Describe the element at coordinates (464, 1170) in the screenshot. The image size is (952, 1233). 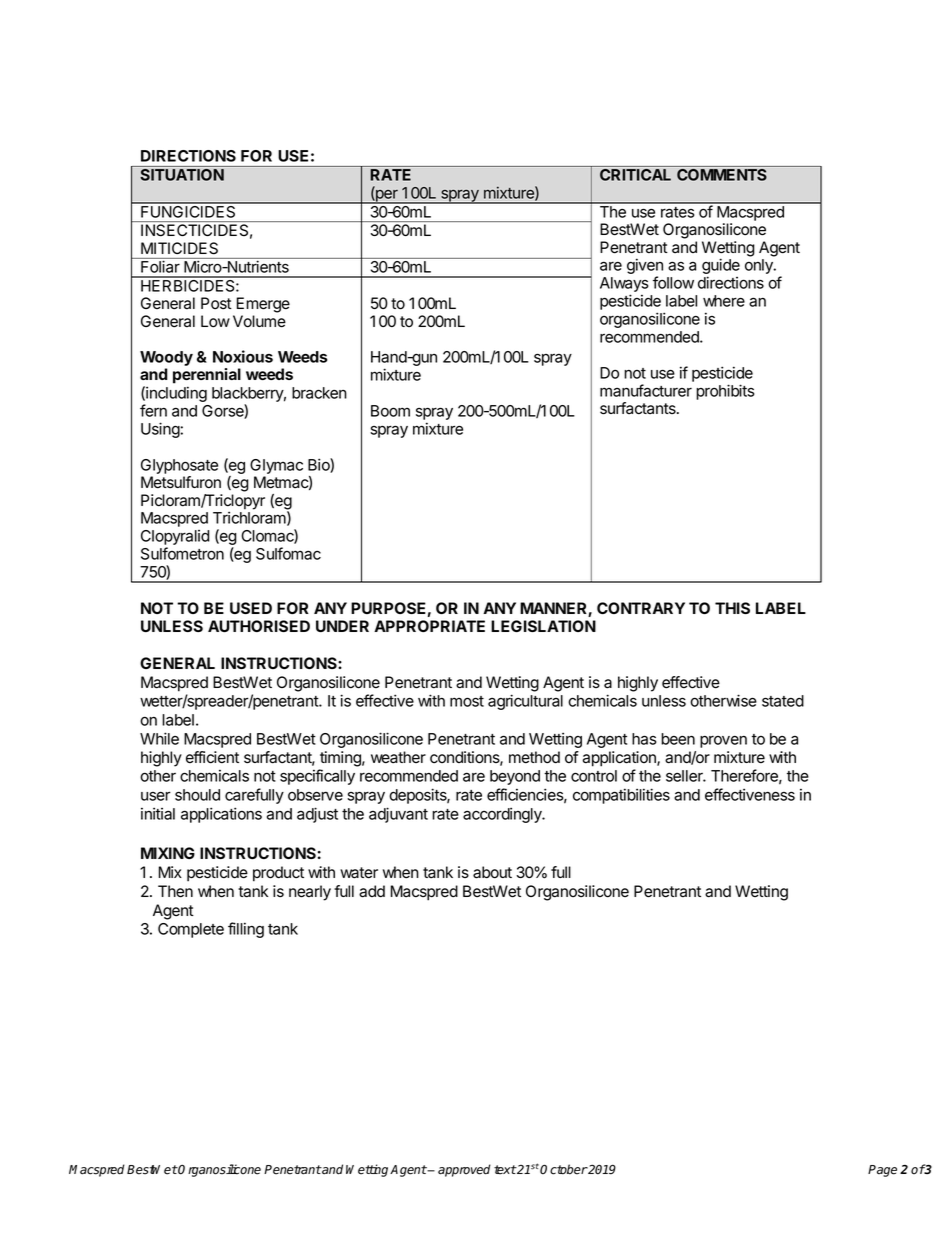
I see `approved` at that location.
